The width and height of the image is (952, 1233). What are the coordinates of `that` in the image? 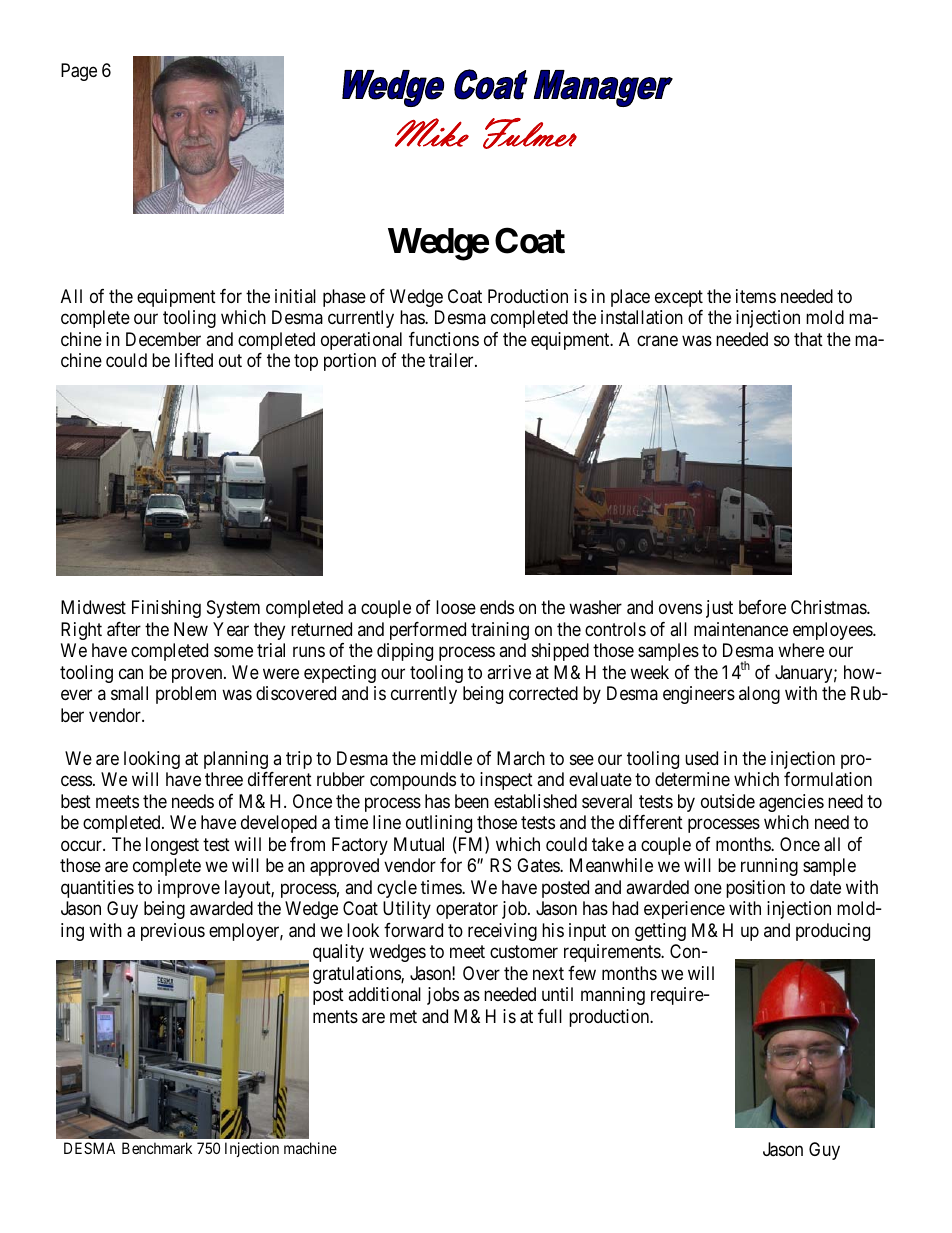 It's located at (808, 339).
